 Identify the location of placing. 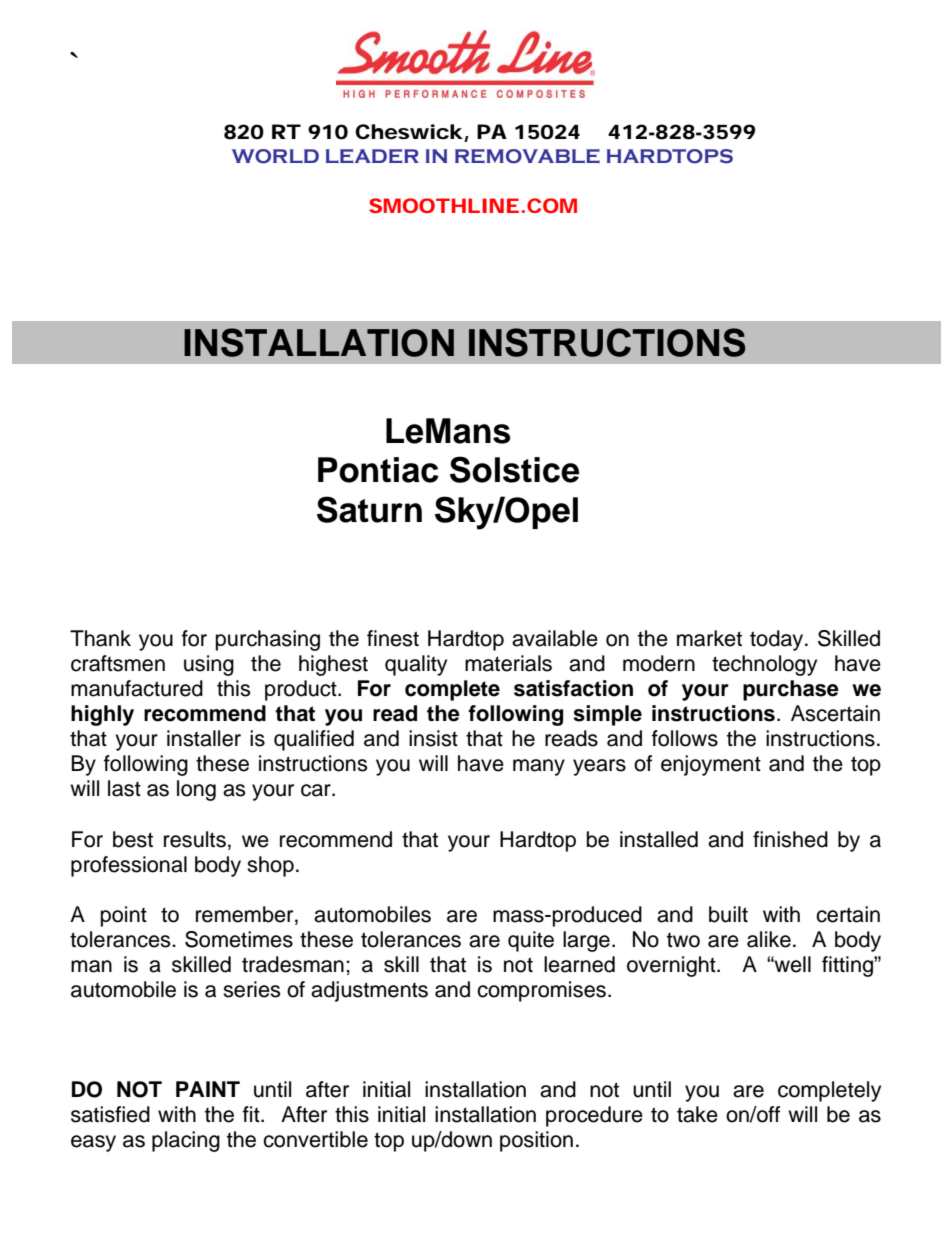
(186, 1141).
